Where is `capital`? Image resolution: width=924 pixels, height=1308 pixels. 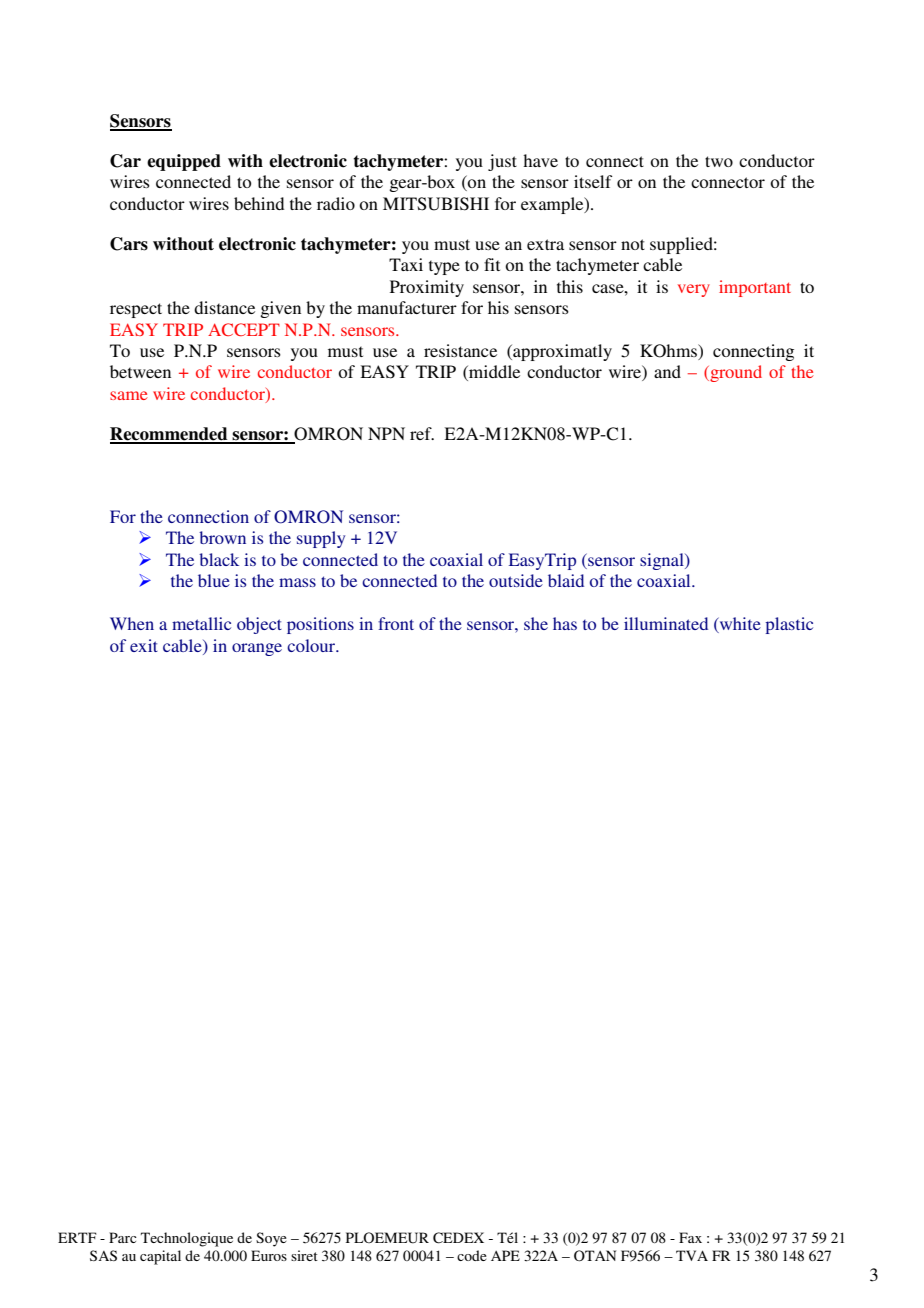 capital is located at coordinates (160, 1257).
